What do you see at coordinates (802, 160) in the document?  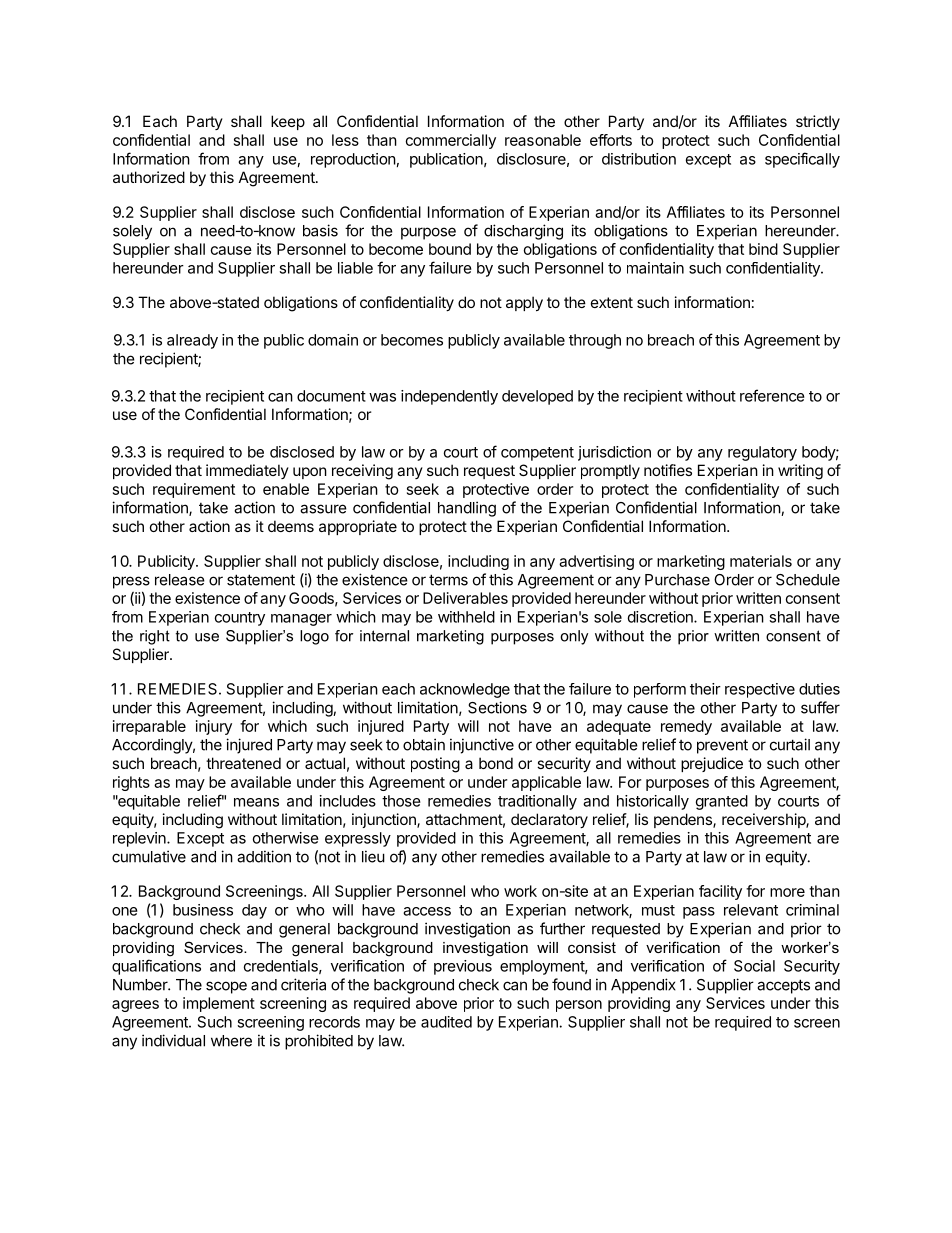 I see `specifically` at bounding box center [802, 160].
